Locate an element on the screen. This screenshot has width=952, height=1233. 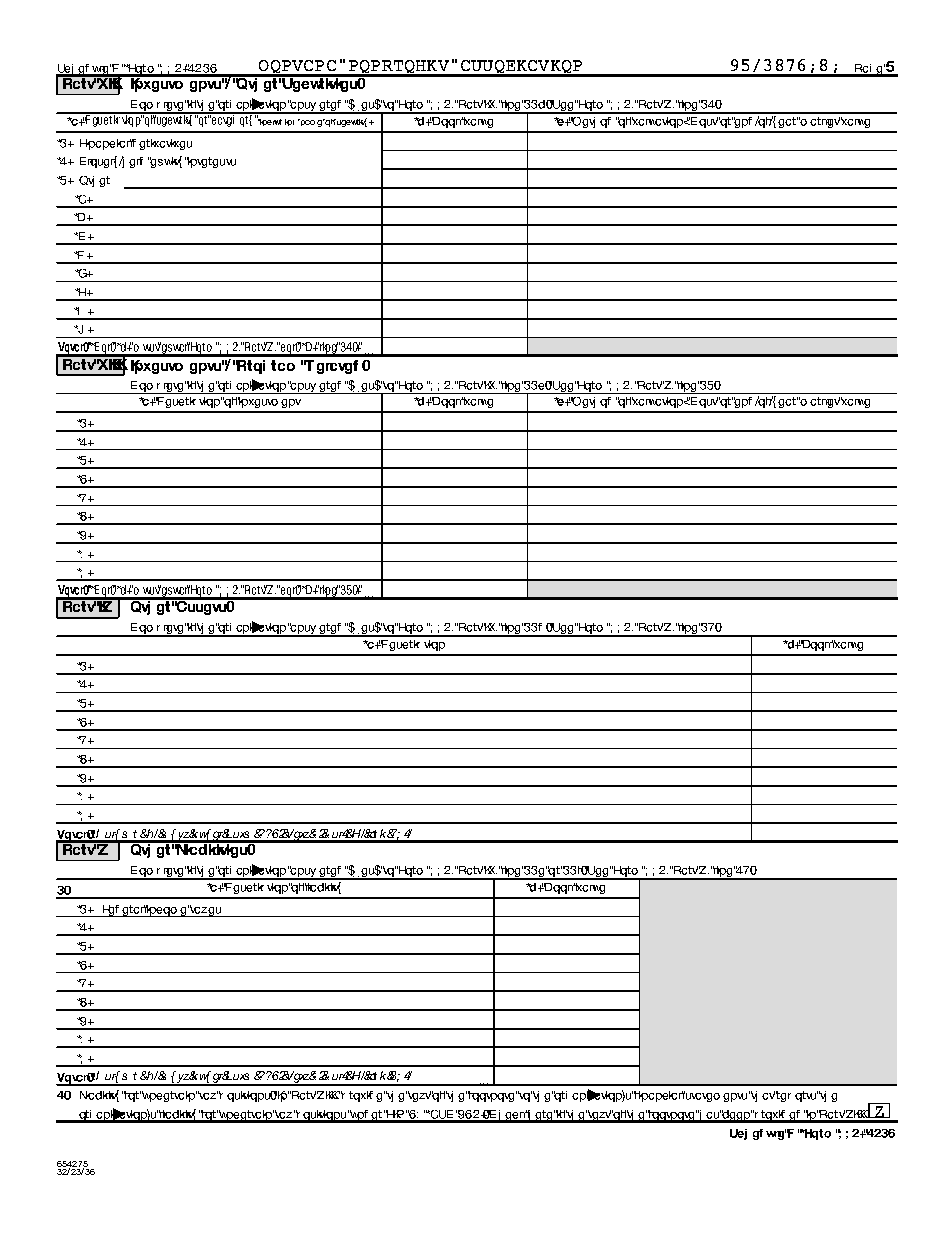
interests is located at coordinates (211, 162).
